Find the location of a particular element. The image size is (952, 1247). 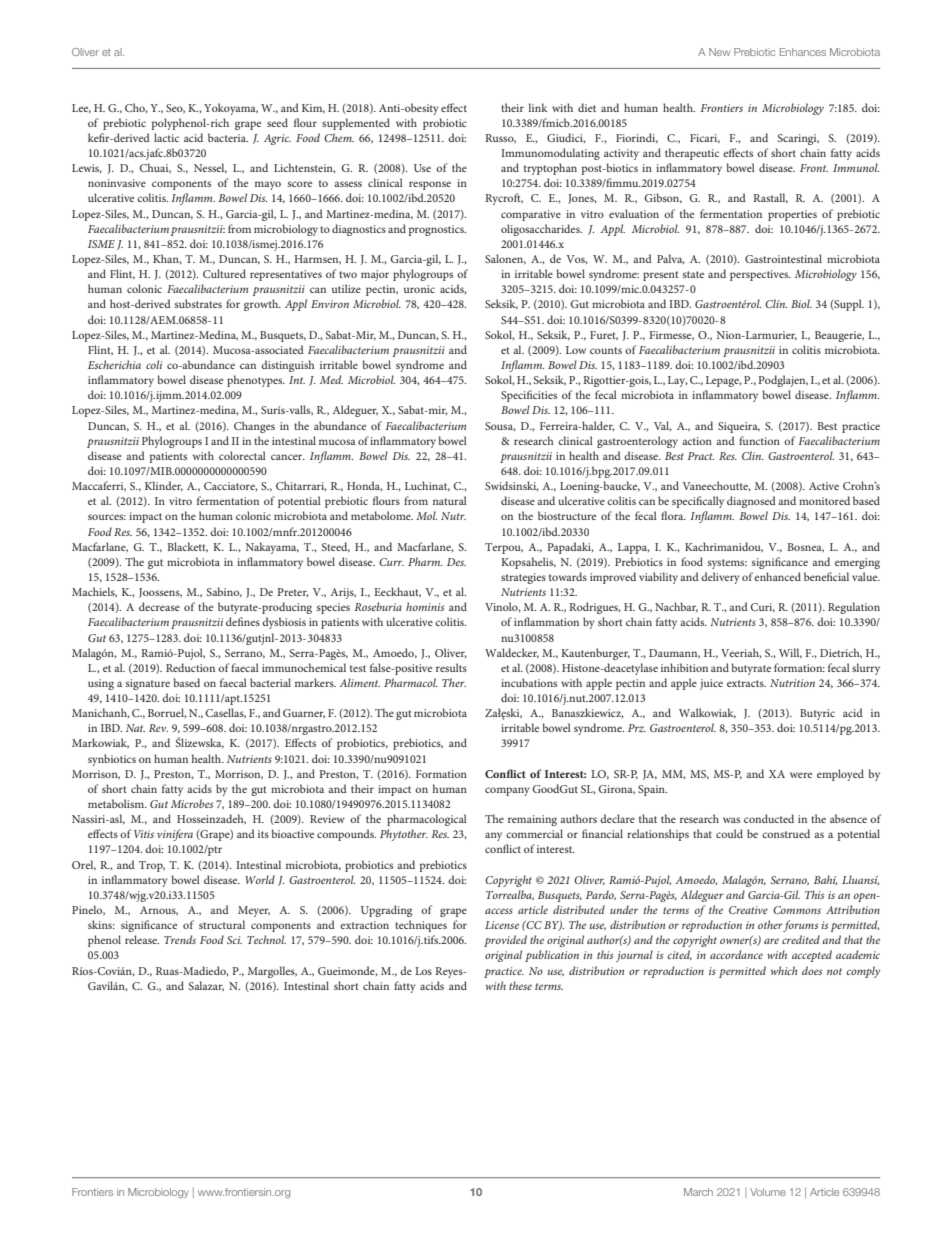

link is located at coordinates (538, 107).
